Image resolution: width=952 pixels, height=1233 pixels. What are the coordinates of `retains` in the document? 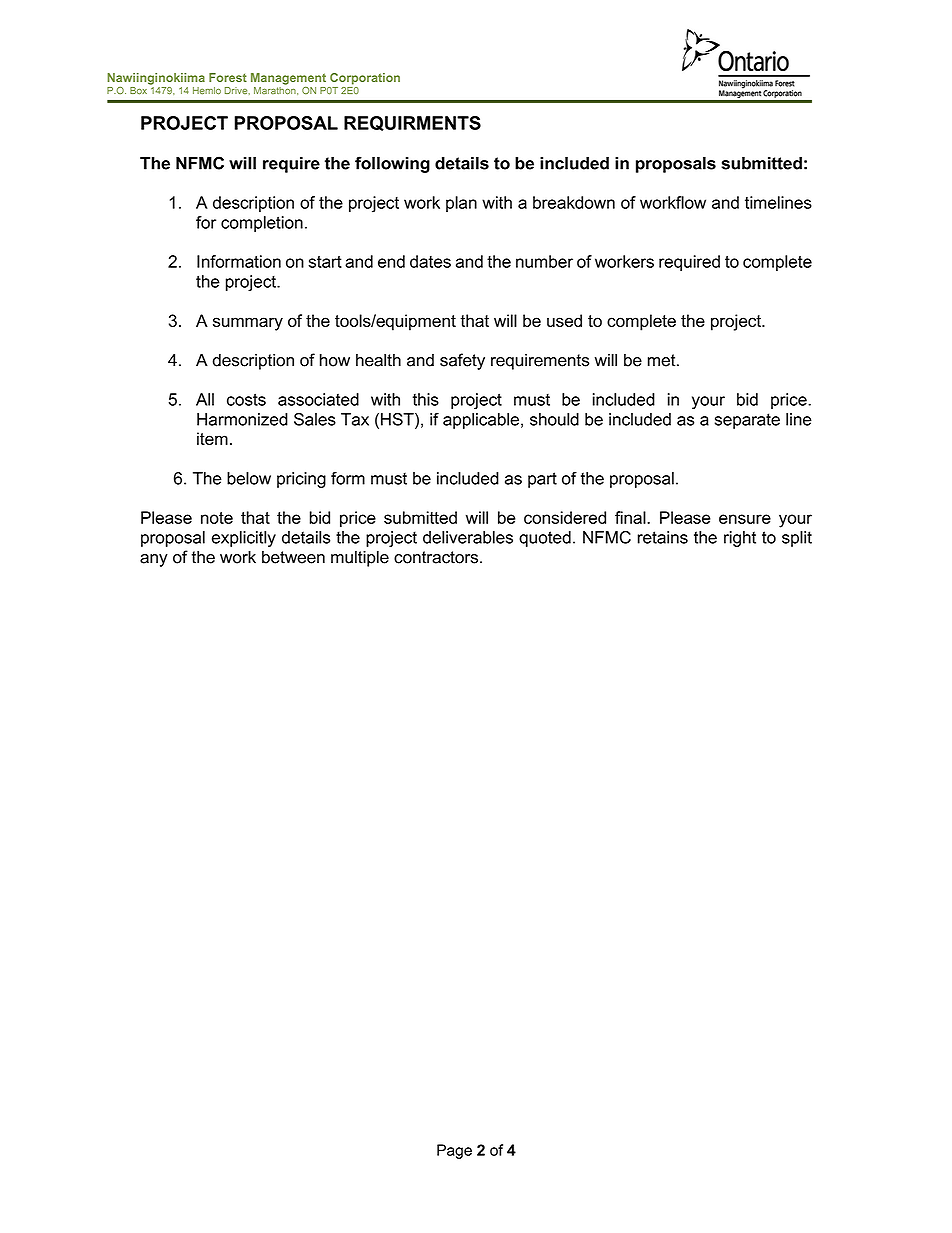 It's located at (662, 537).
